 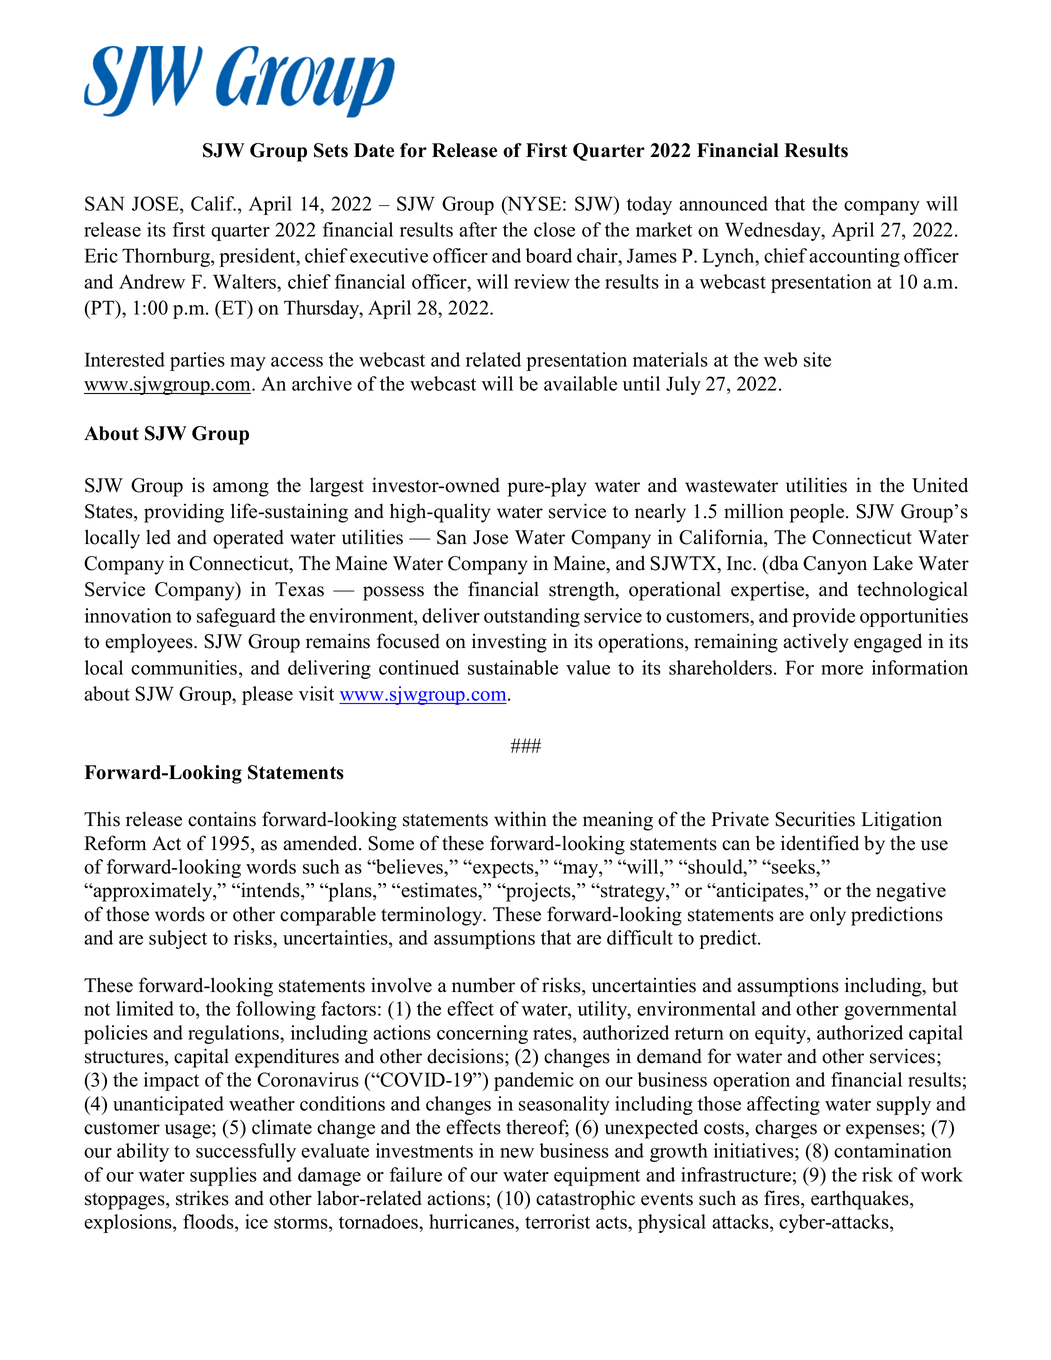 I want to click on strikes, so click(x=202, y=1198).
